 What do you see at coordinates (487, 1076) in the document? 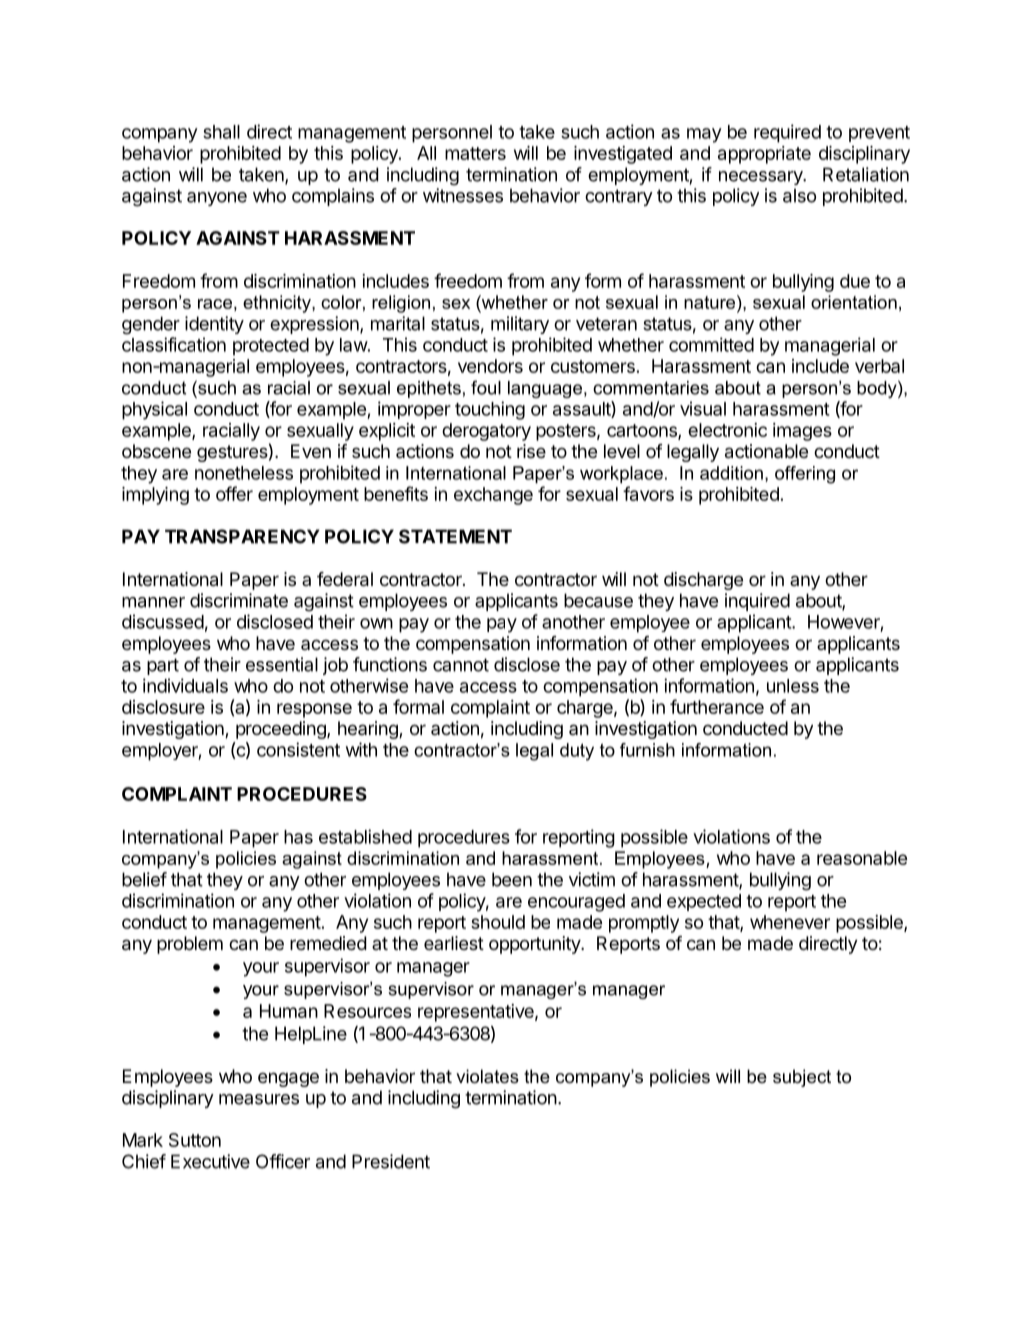
I see `violates` at bounding box center [487, 1076].
